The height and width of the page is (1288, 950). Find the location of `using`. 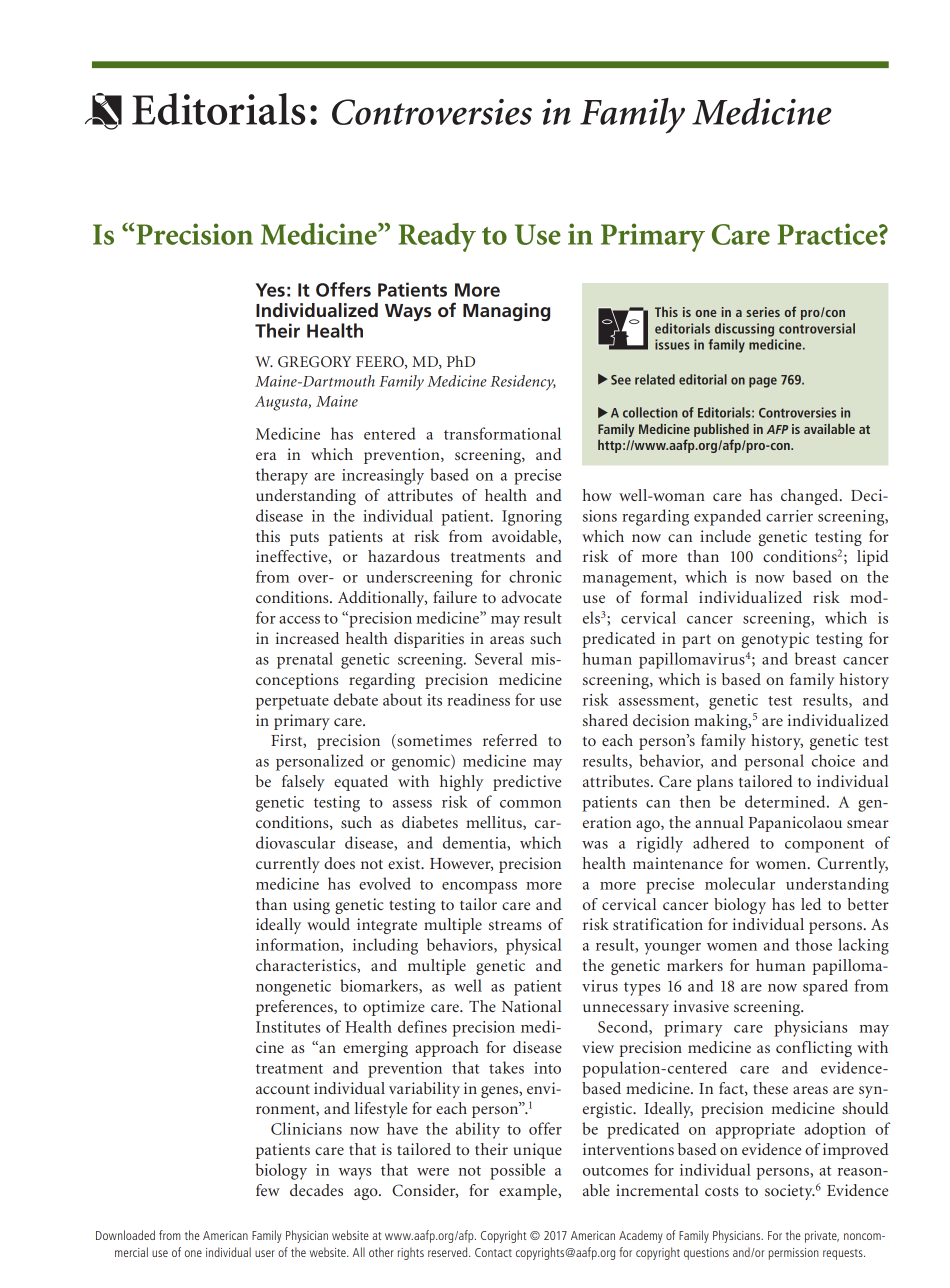

using is located at coordinates (311, 906).
